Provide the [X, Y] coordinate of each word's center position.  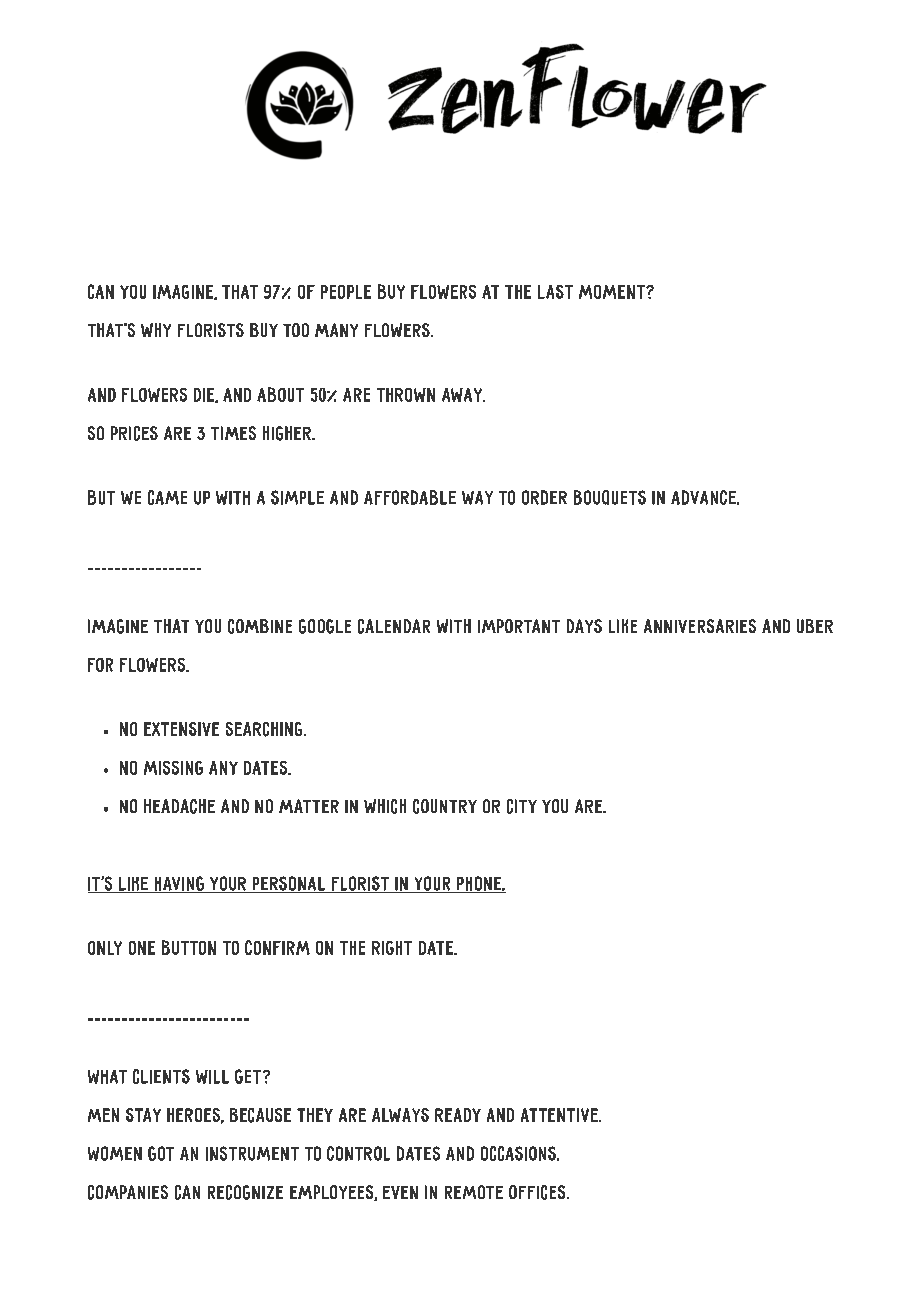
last [555, 292]
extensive [181, 729]
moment [613, 292]
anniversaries [700, 626]
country [445, 806]
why [156, 330]
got [161, 1153]
